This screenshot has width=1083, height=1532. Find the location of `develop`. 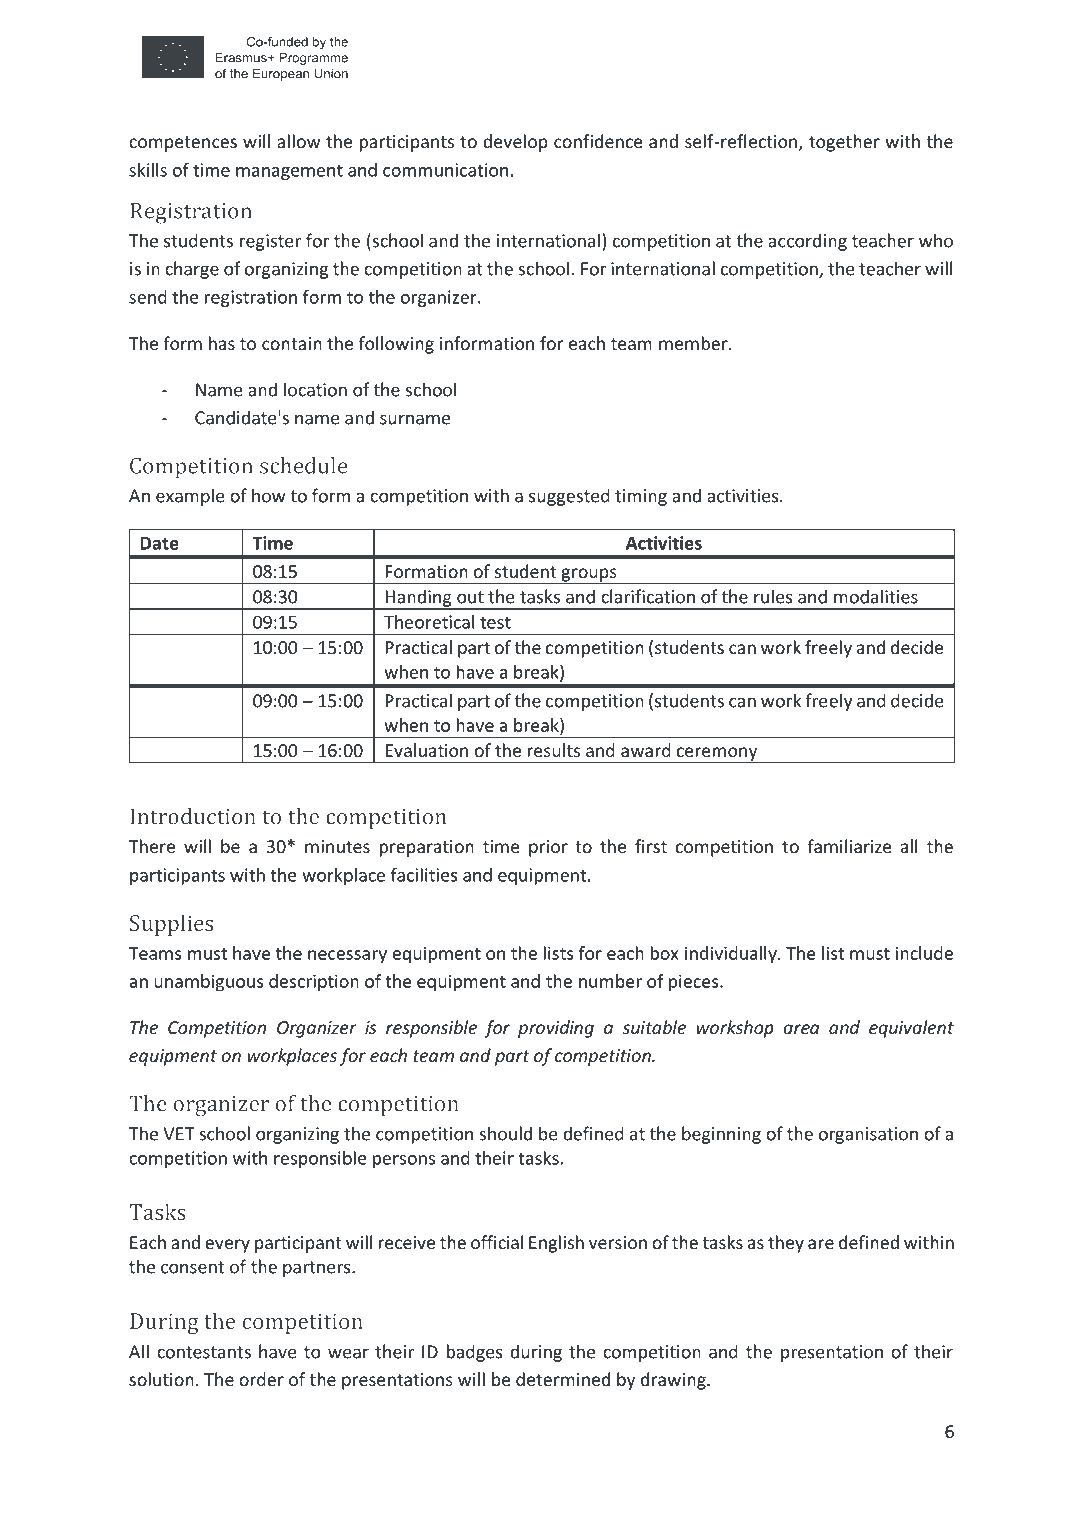

develop is located at coordinates (515, 143).
